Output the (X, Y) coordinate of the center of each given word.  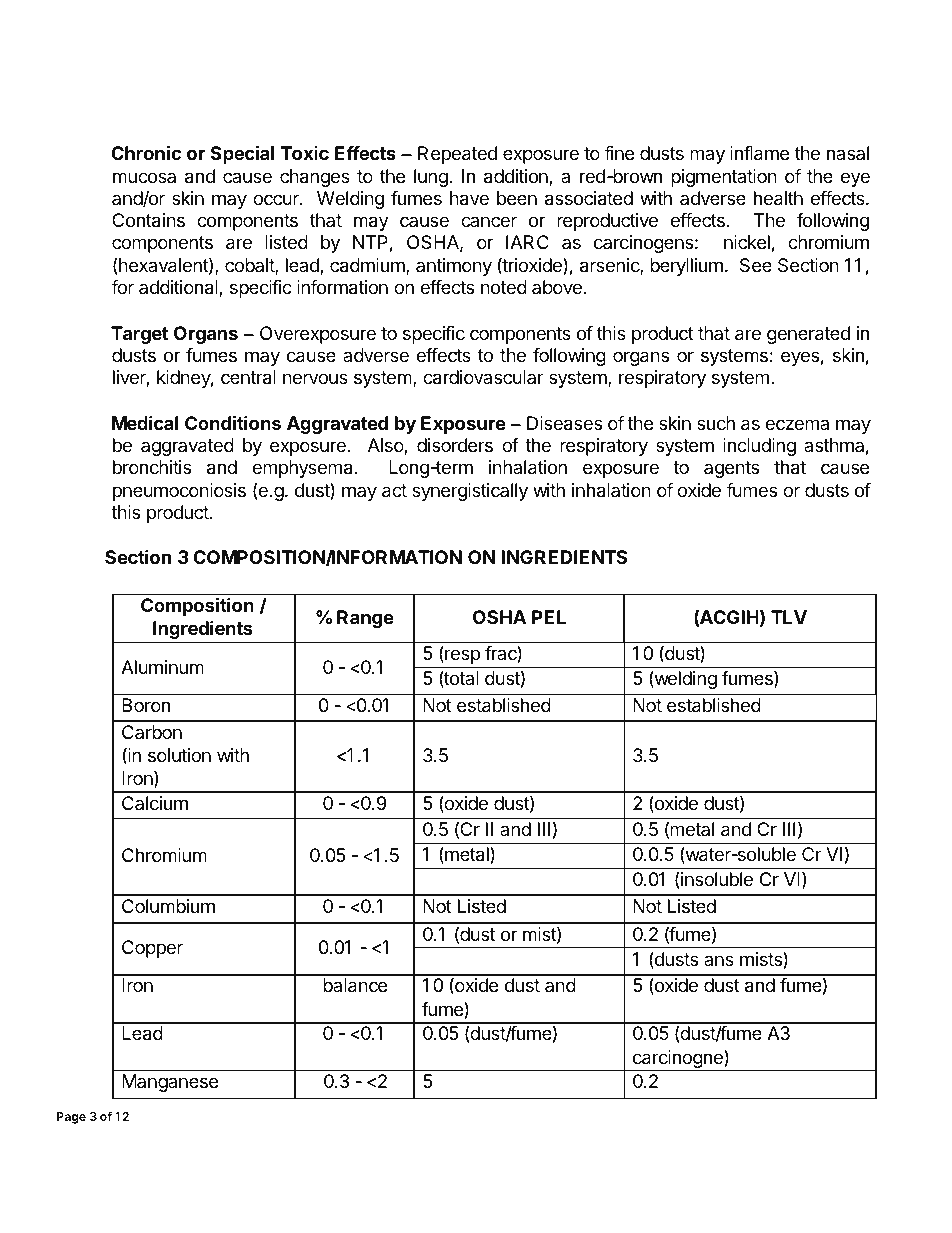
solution (179, 755)
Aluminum (162, 667)
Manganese (170, 1083)
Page (71, 1118)
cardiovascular (483, 377)
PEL (549, 617)
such (716, 423)
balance (355, 985)
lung (432, 178)
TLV (789, 617)
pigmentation (724, 178)
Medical (145, 422)
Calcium (155, 803)
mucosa (144, 177)
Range (365, 619)
